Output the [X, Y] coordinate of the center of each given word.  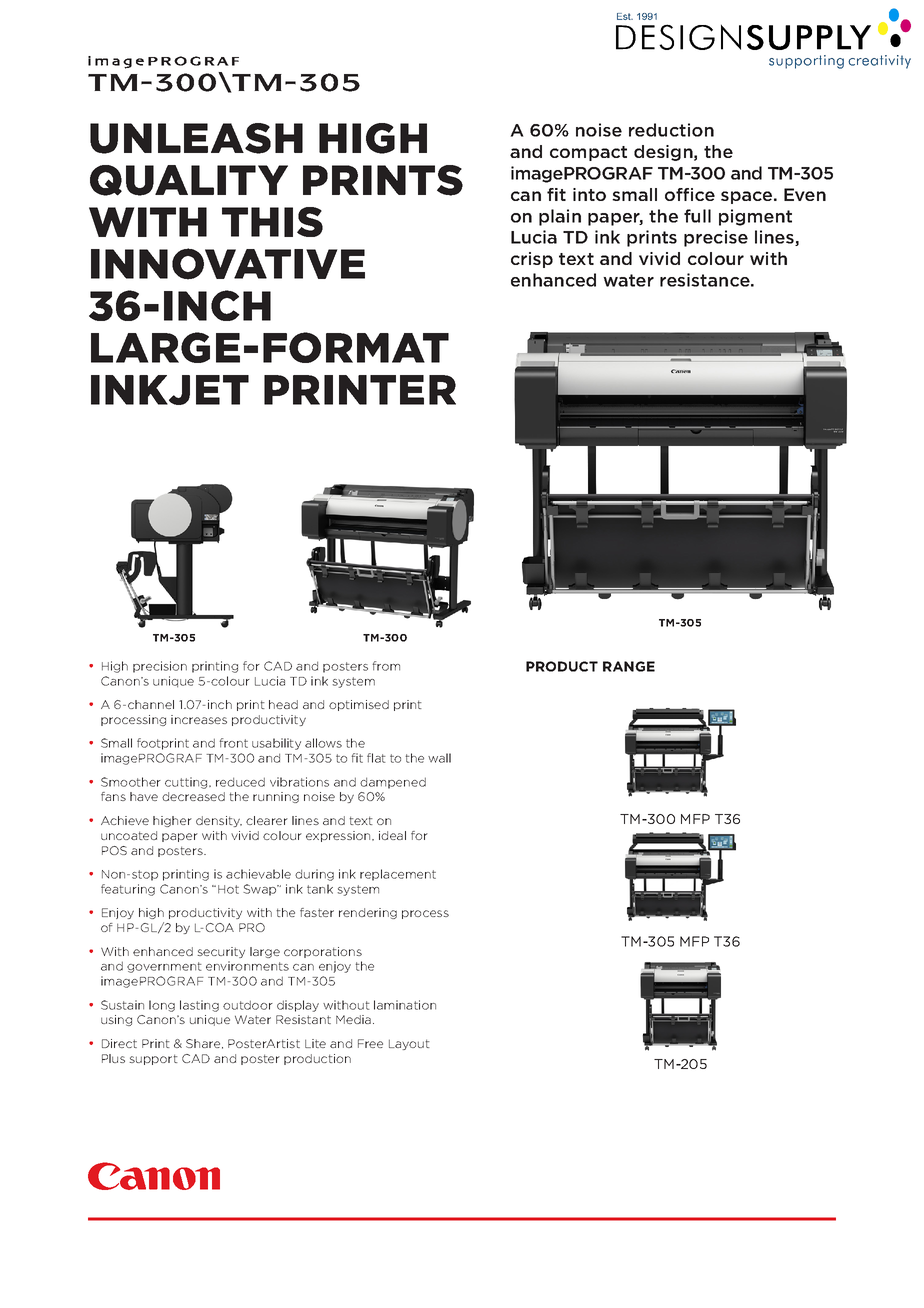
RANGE [629, 666]
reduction [671, 130]
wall [439, 758]
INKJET [170, 390]
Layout [409, 1044]
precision [160, 667]
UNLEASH [196, 138]
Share [204, 1044]
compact [588, 153]
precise [716, 238]
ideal [392, 835]
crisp [532, 260]
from [386, 666]
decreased [193, 796]
